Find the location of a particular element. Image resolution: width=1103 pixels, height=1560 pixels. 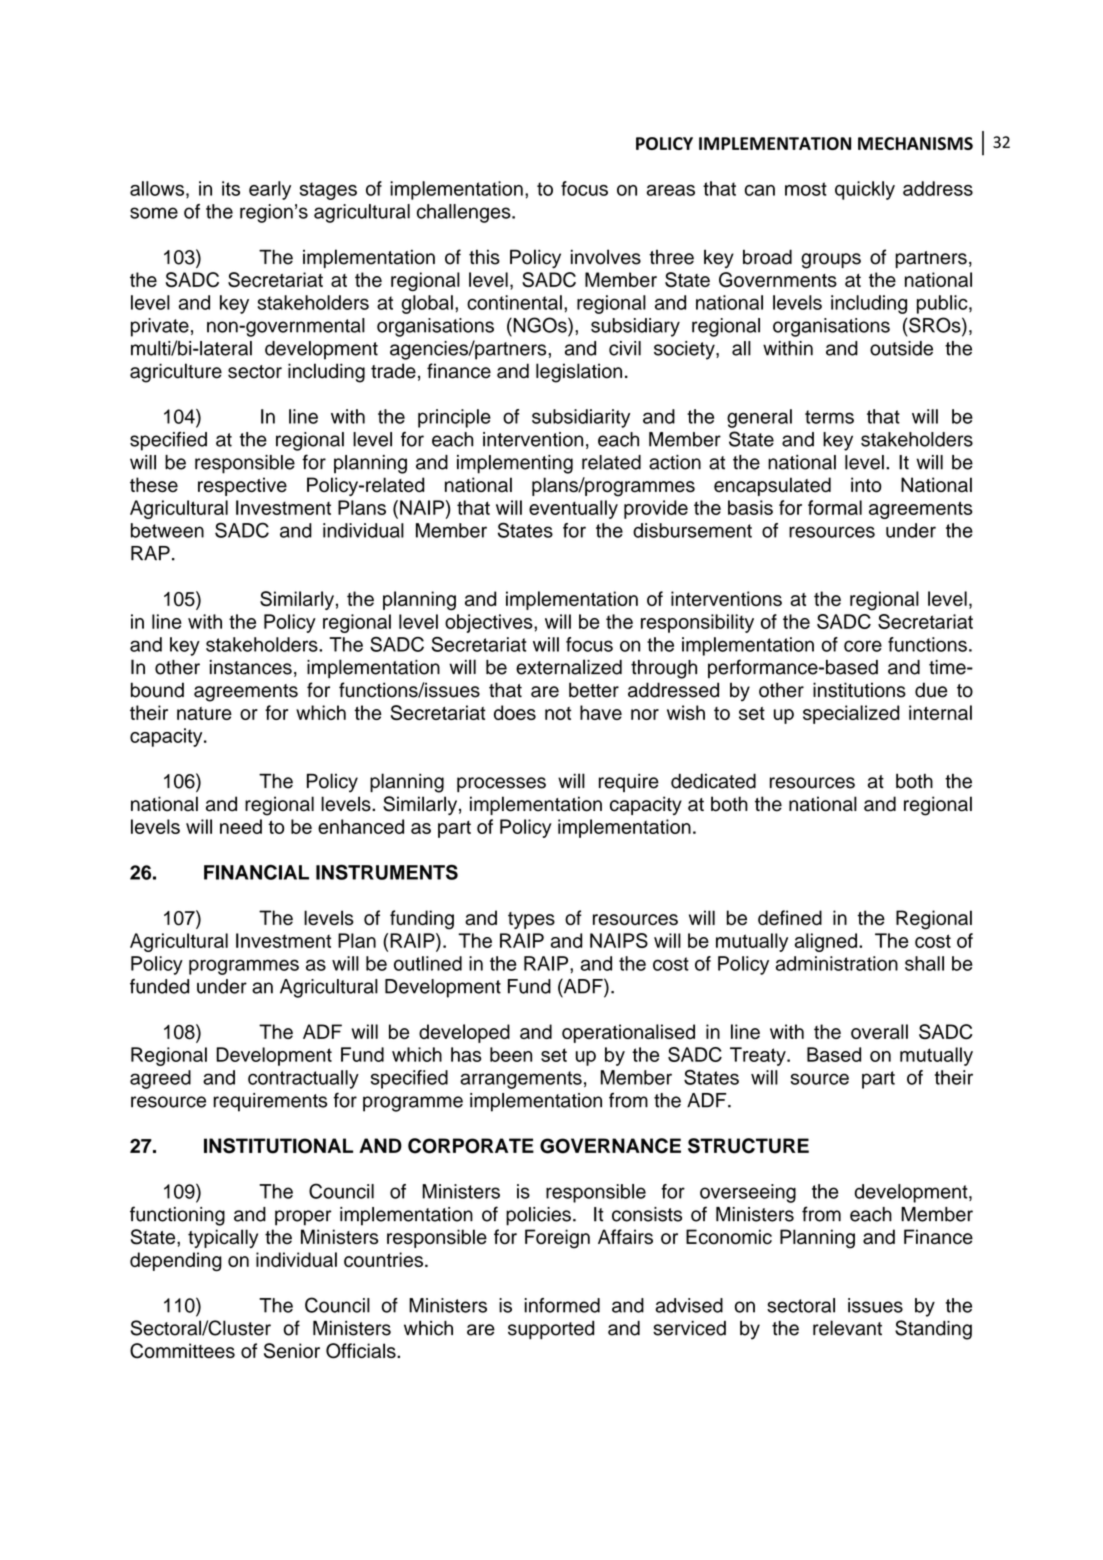

not is located at coordinates (558, 713).
